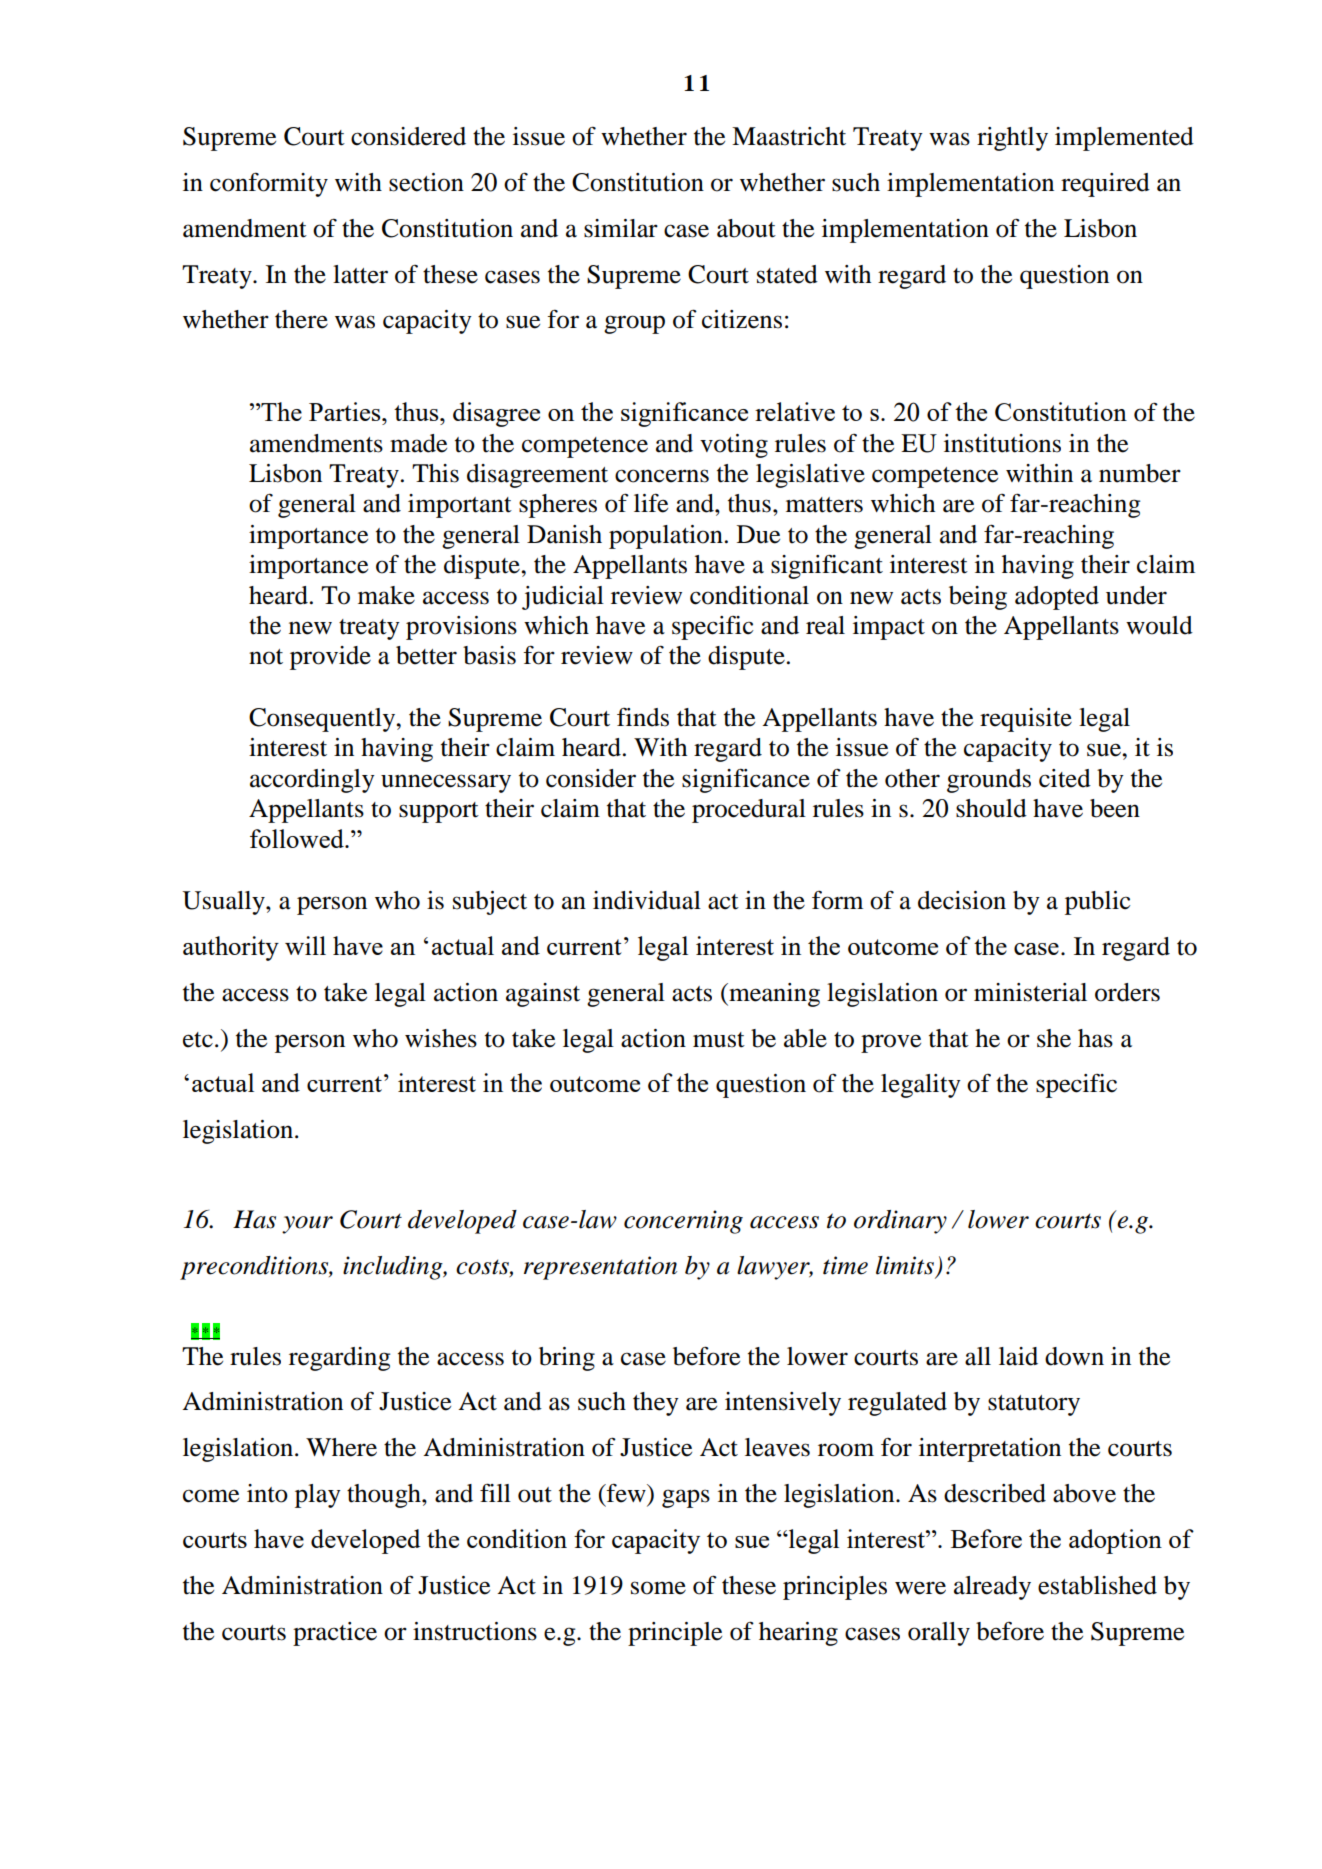  I want to click on practice, so click(335, 1634).
